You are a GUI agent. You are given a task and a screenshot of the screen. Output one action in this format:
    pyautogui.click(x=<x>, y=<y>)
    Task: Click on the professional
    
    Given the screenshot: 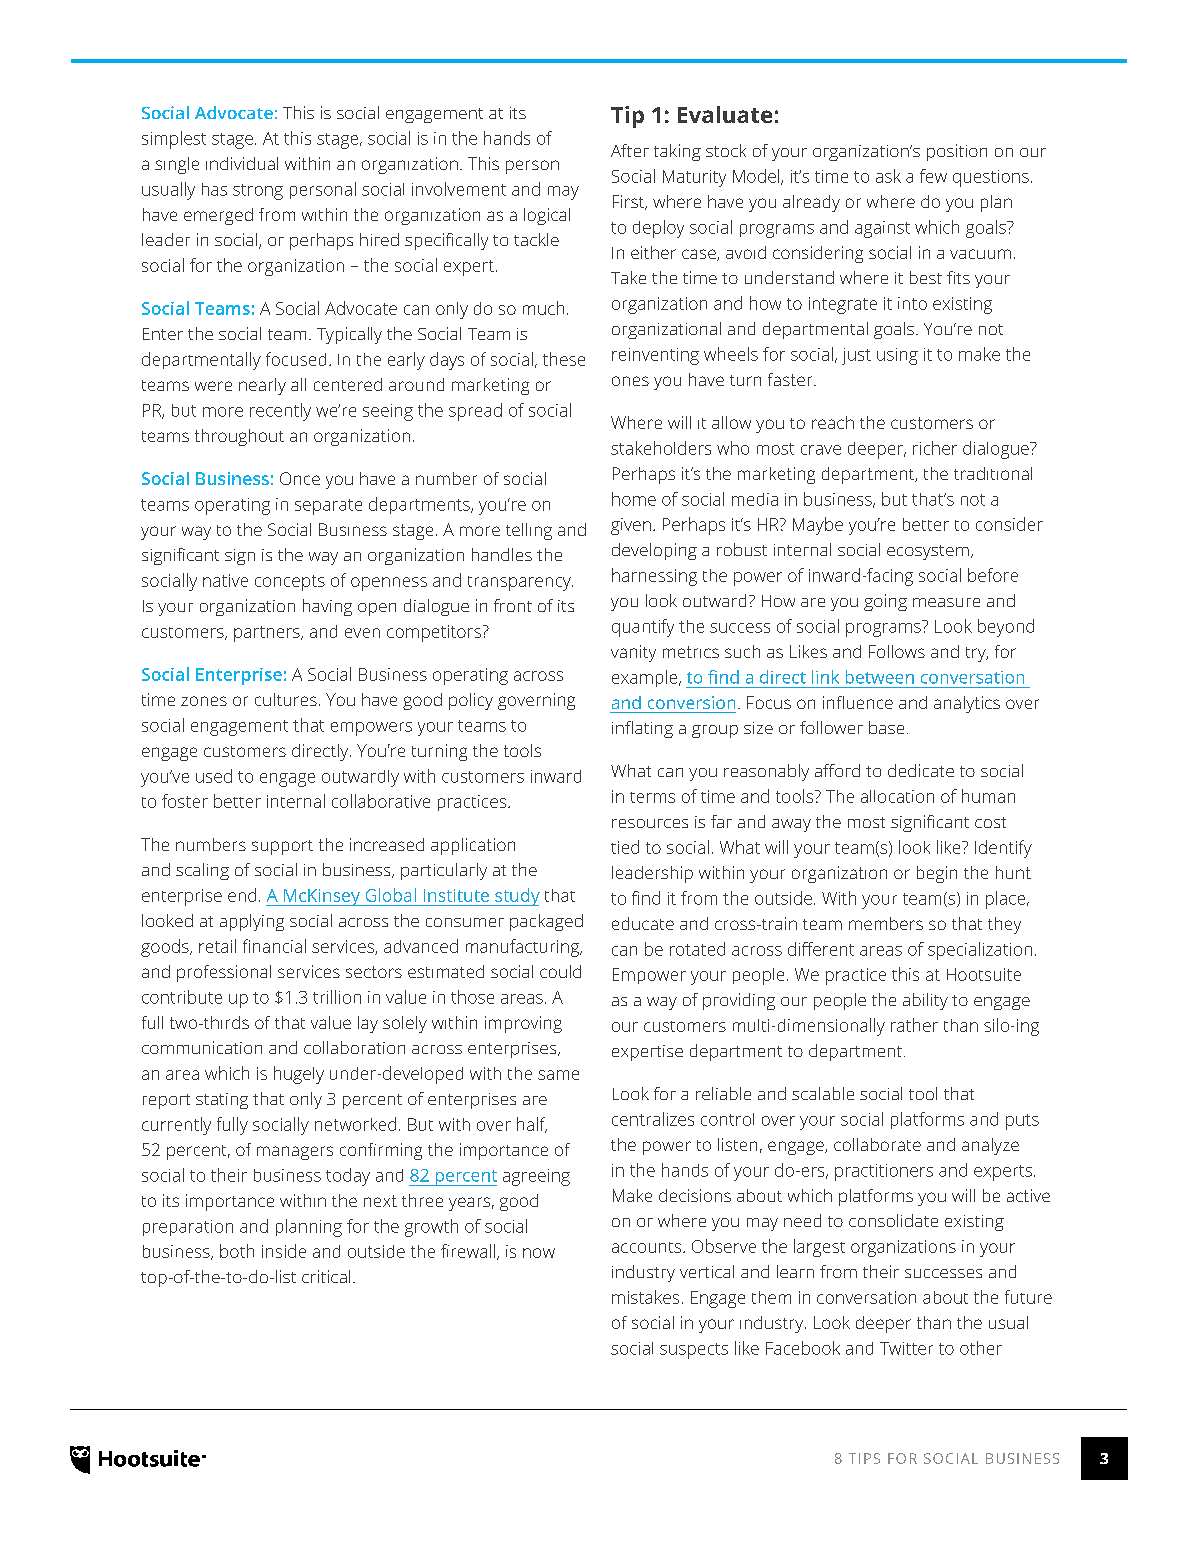 What is the action you would take?
    pyautogui.click(x=224, y=973)
